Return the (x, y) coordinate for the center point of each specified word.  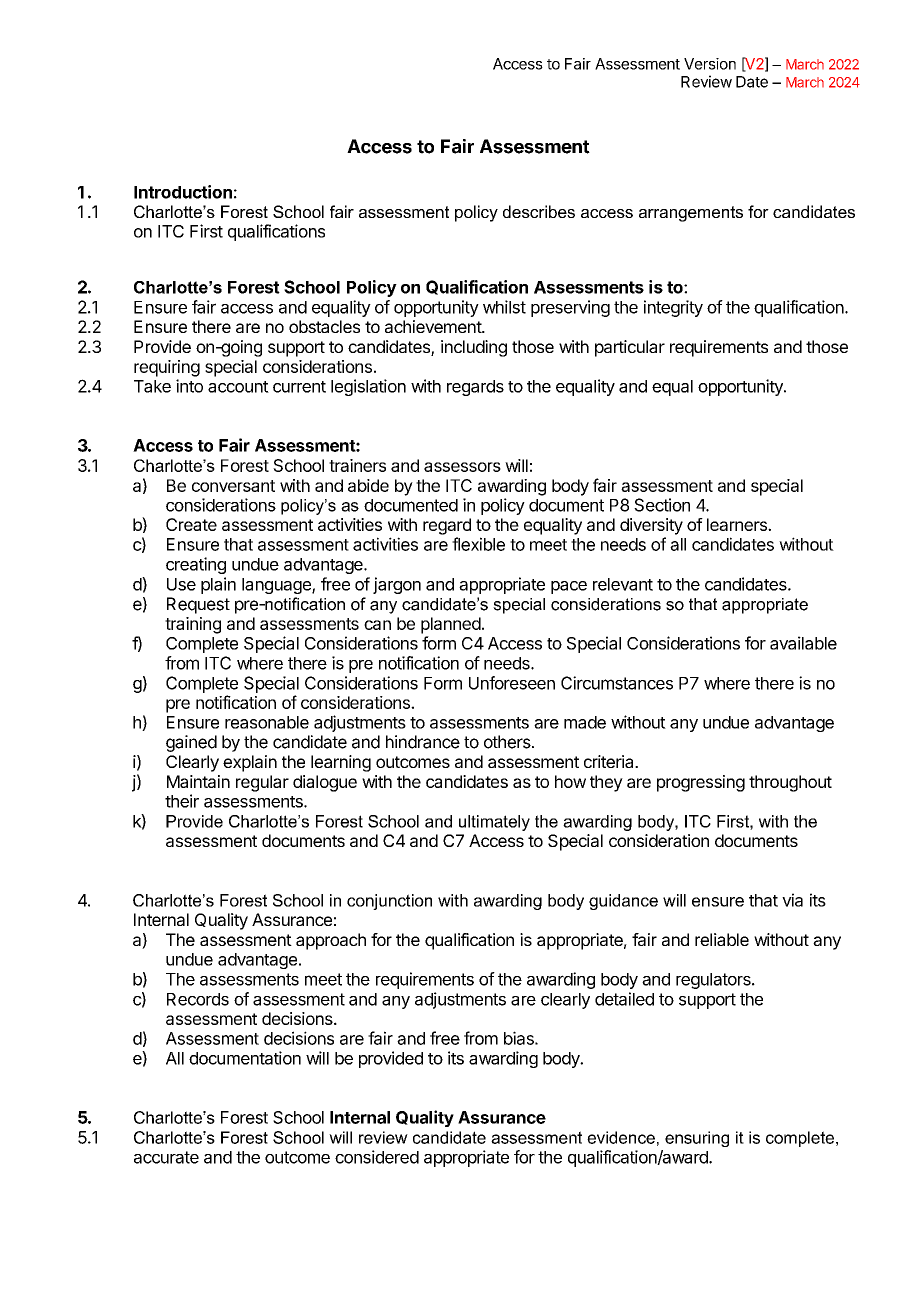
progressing (701, 783)
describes (539, 211)
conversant (233, 486)
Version (710, 64)
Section (662, 505)
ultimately (494, 823)
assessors (462, 467)
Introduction (183, 192)
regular (262, 783)
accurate (166, 1157)
